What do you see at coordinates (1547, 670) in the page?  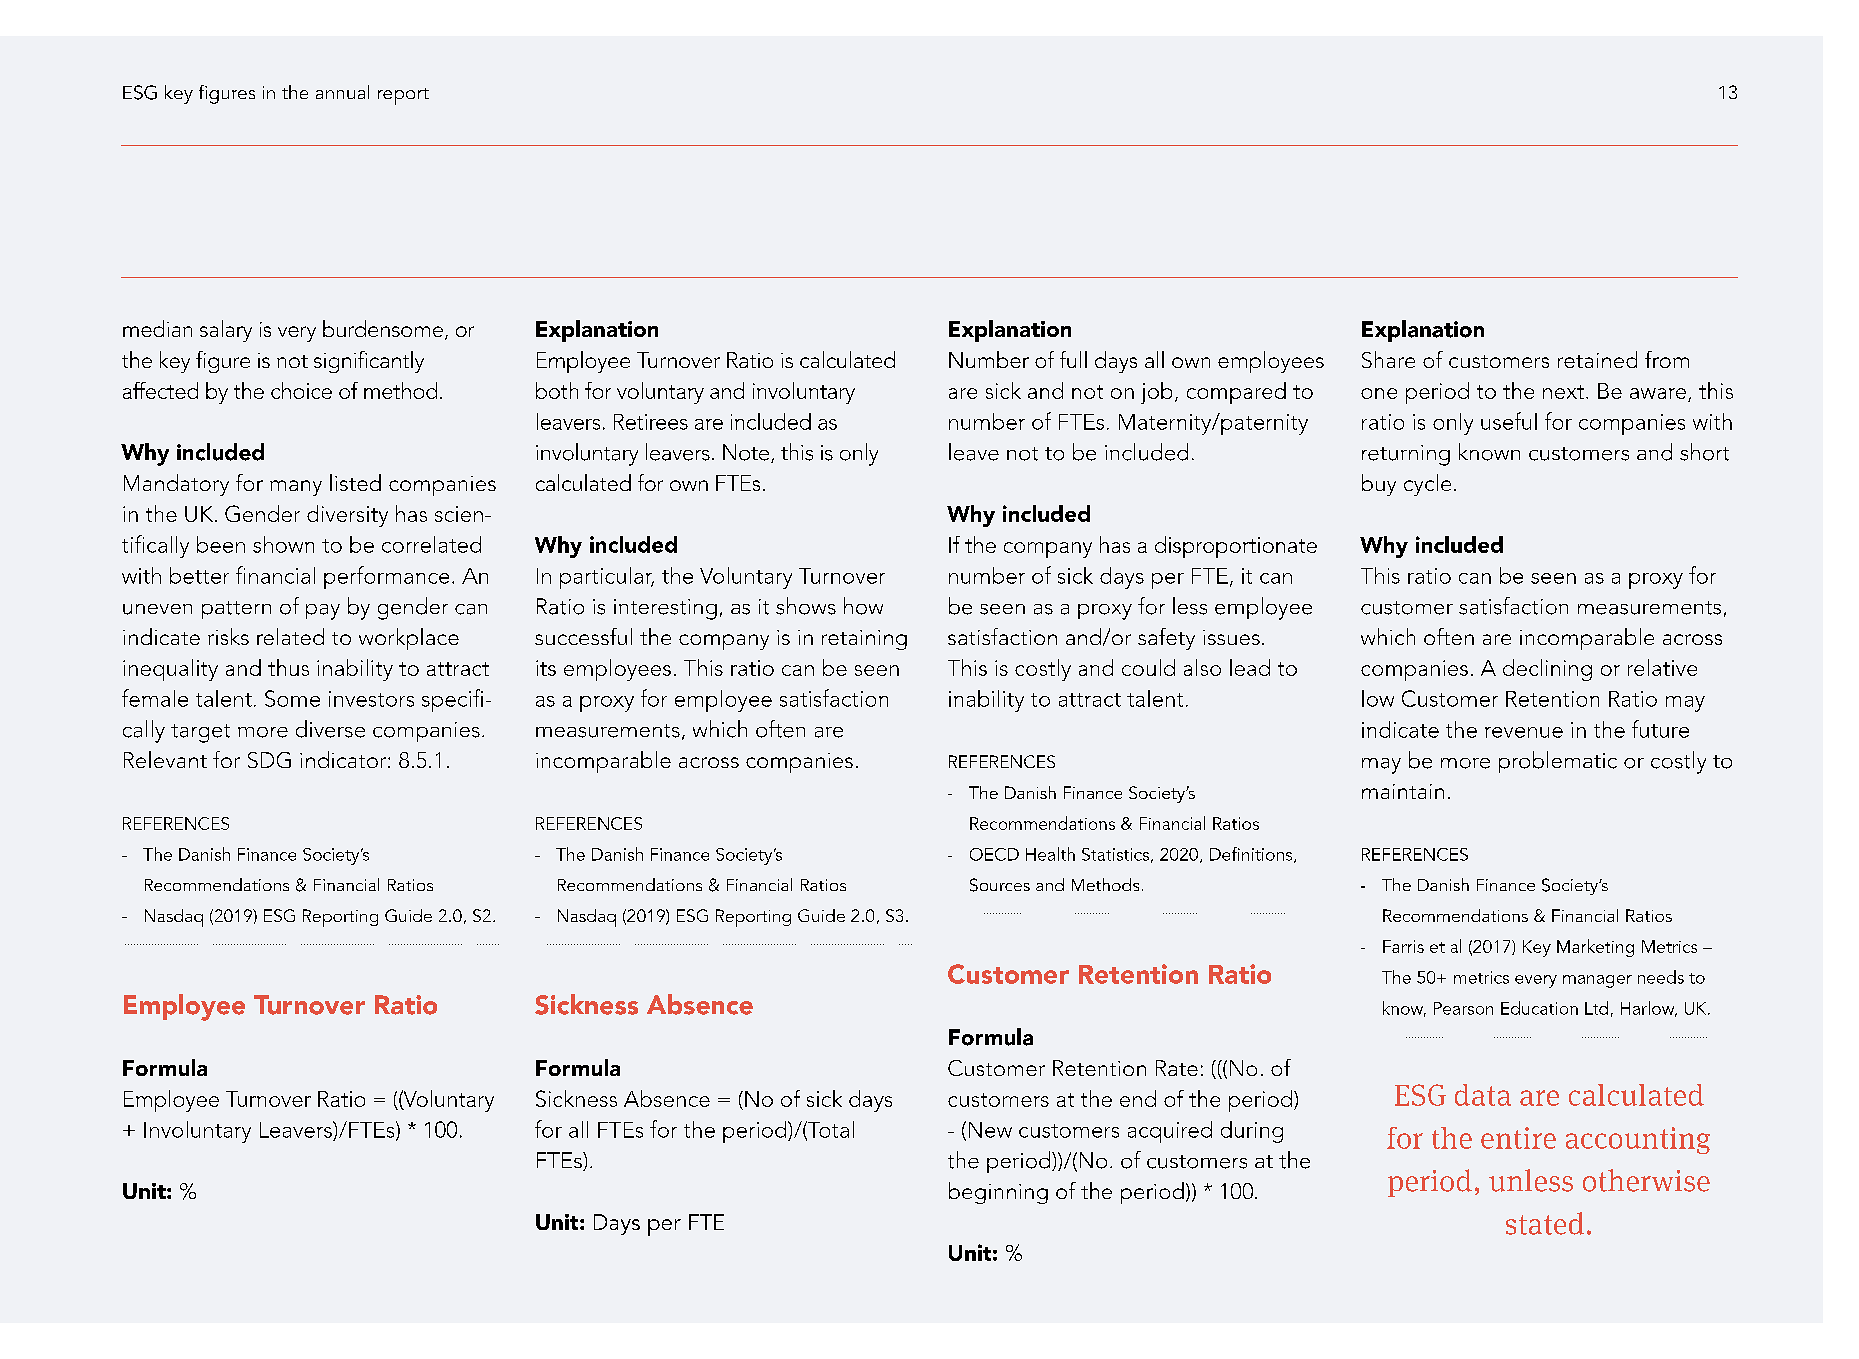 I see `declining` at bounding box center [1547, 670].
